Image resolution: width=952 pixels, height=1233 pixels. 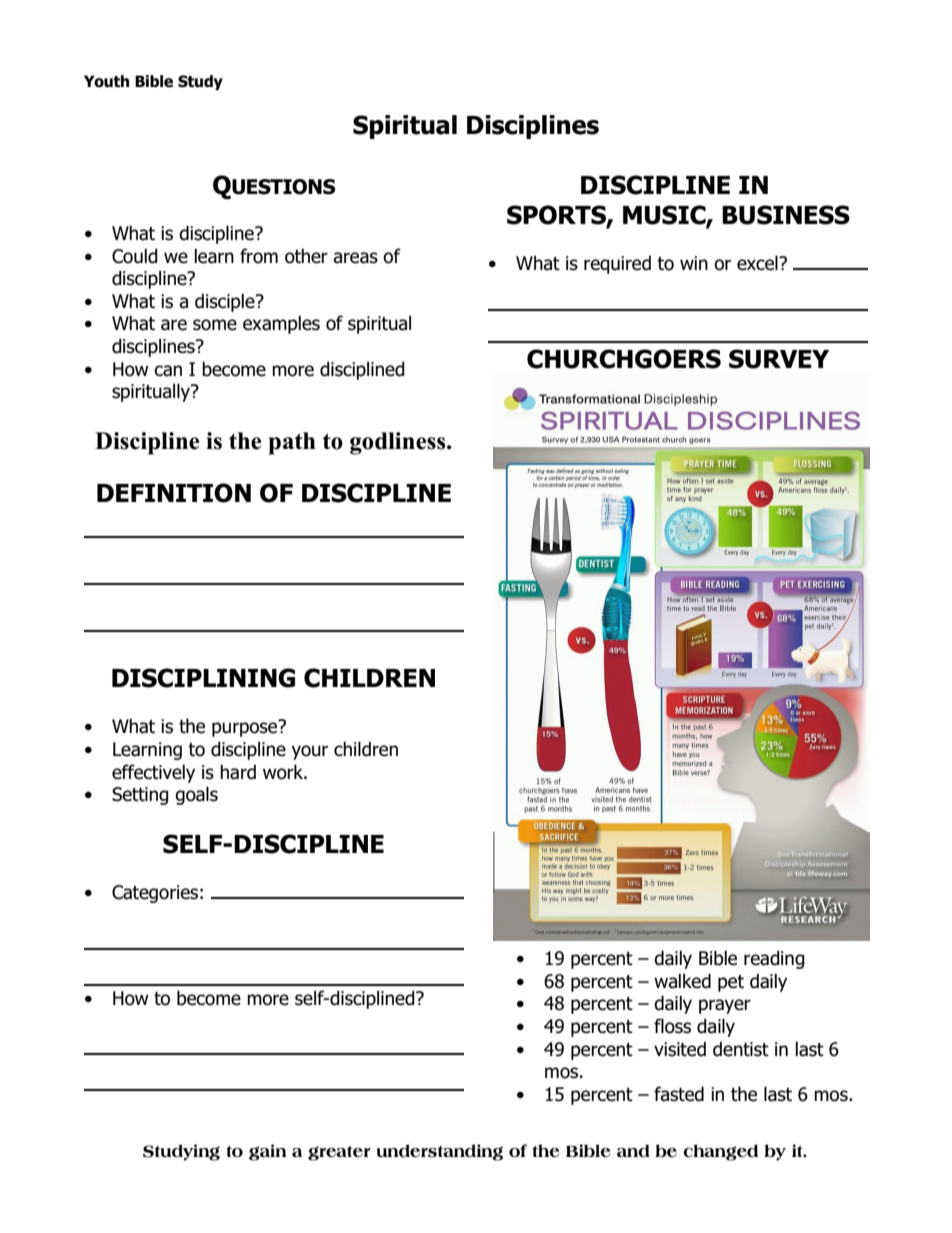 I want to click on gain, so click(x=268, y=1152).
